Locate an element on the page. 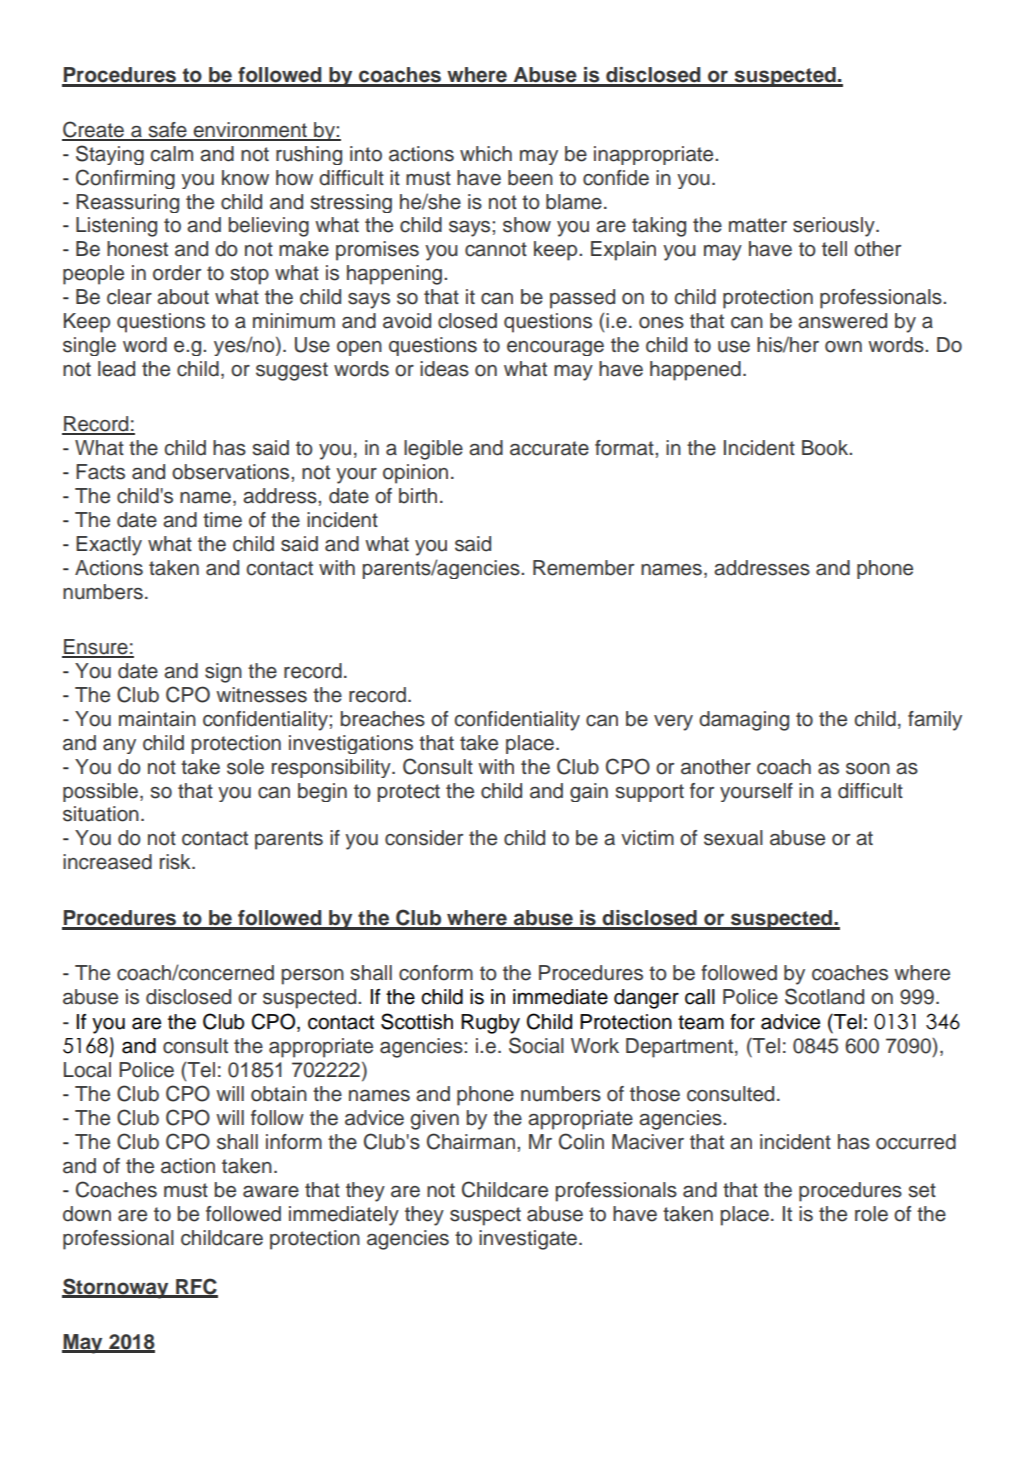 This document has width=1032, height=1460. investigate is located at coordinates (528, 1240).
